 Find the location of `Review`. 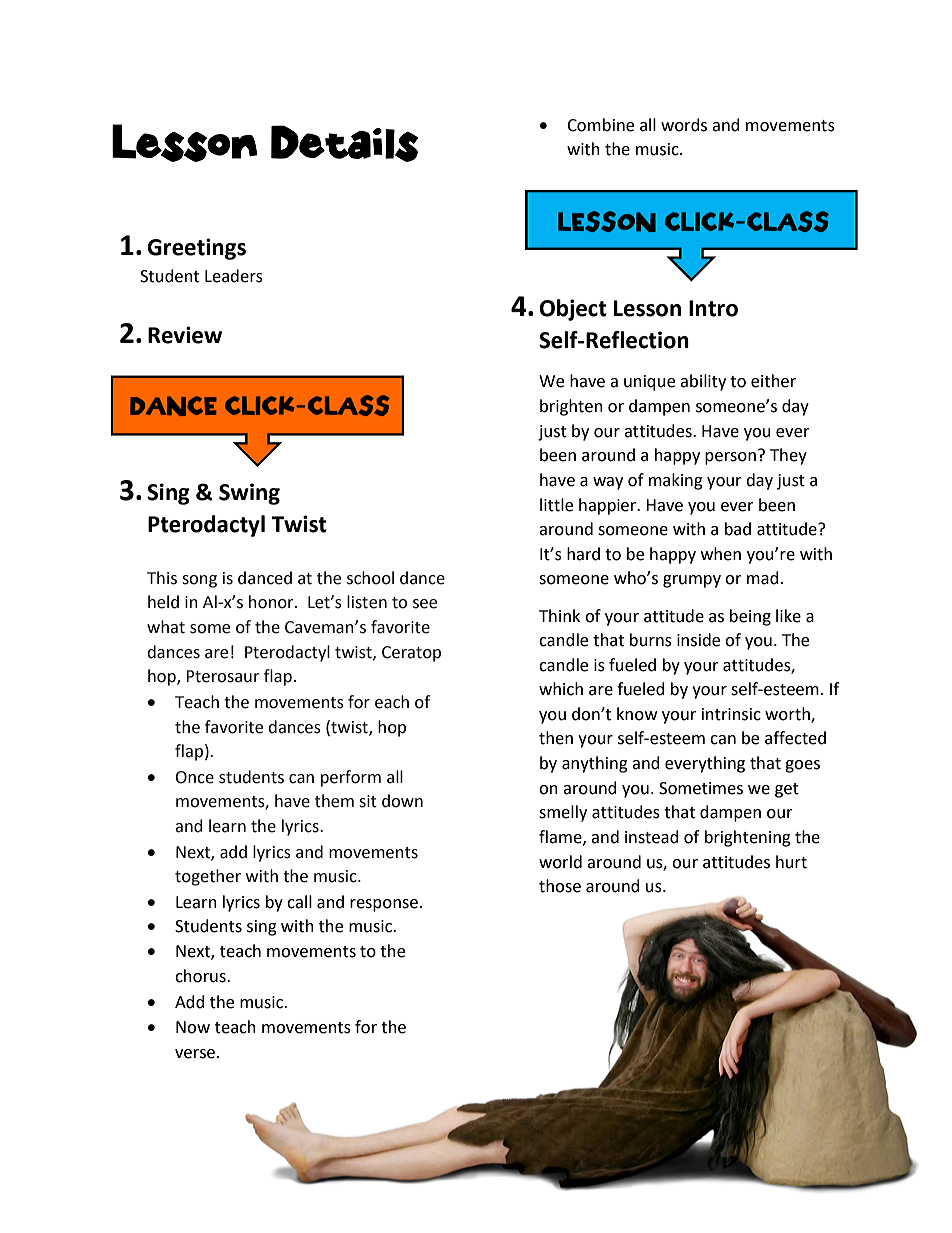

Review is located at coordinates (185, 335).
